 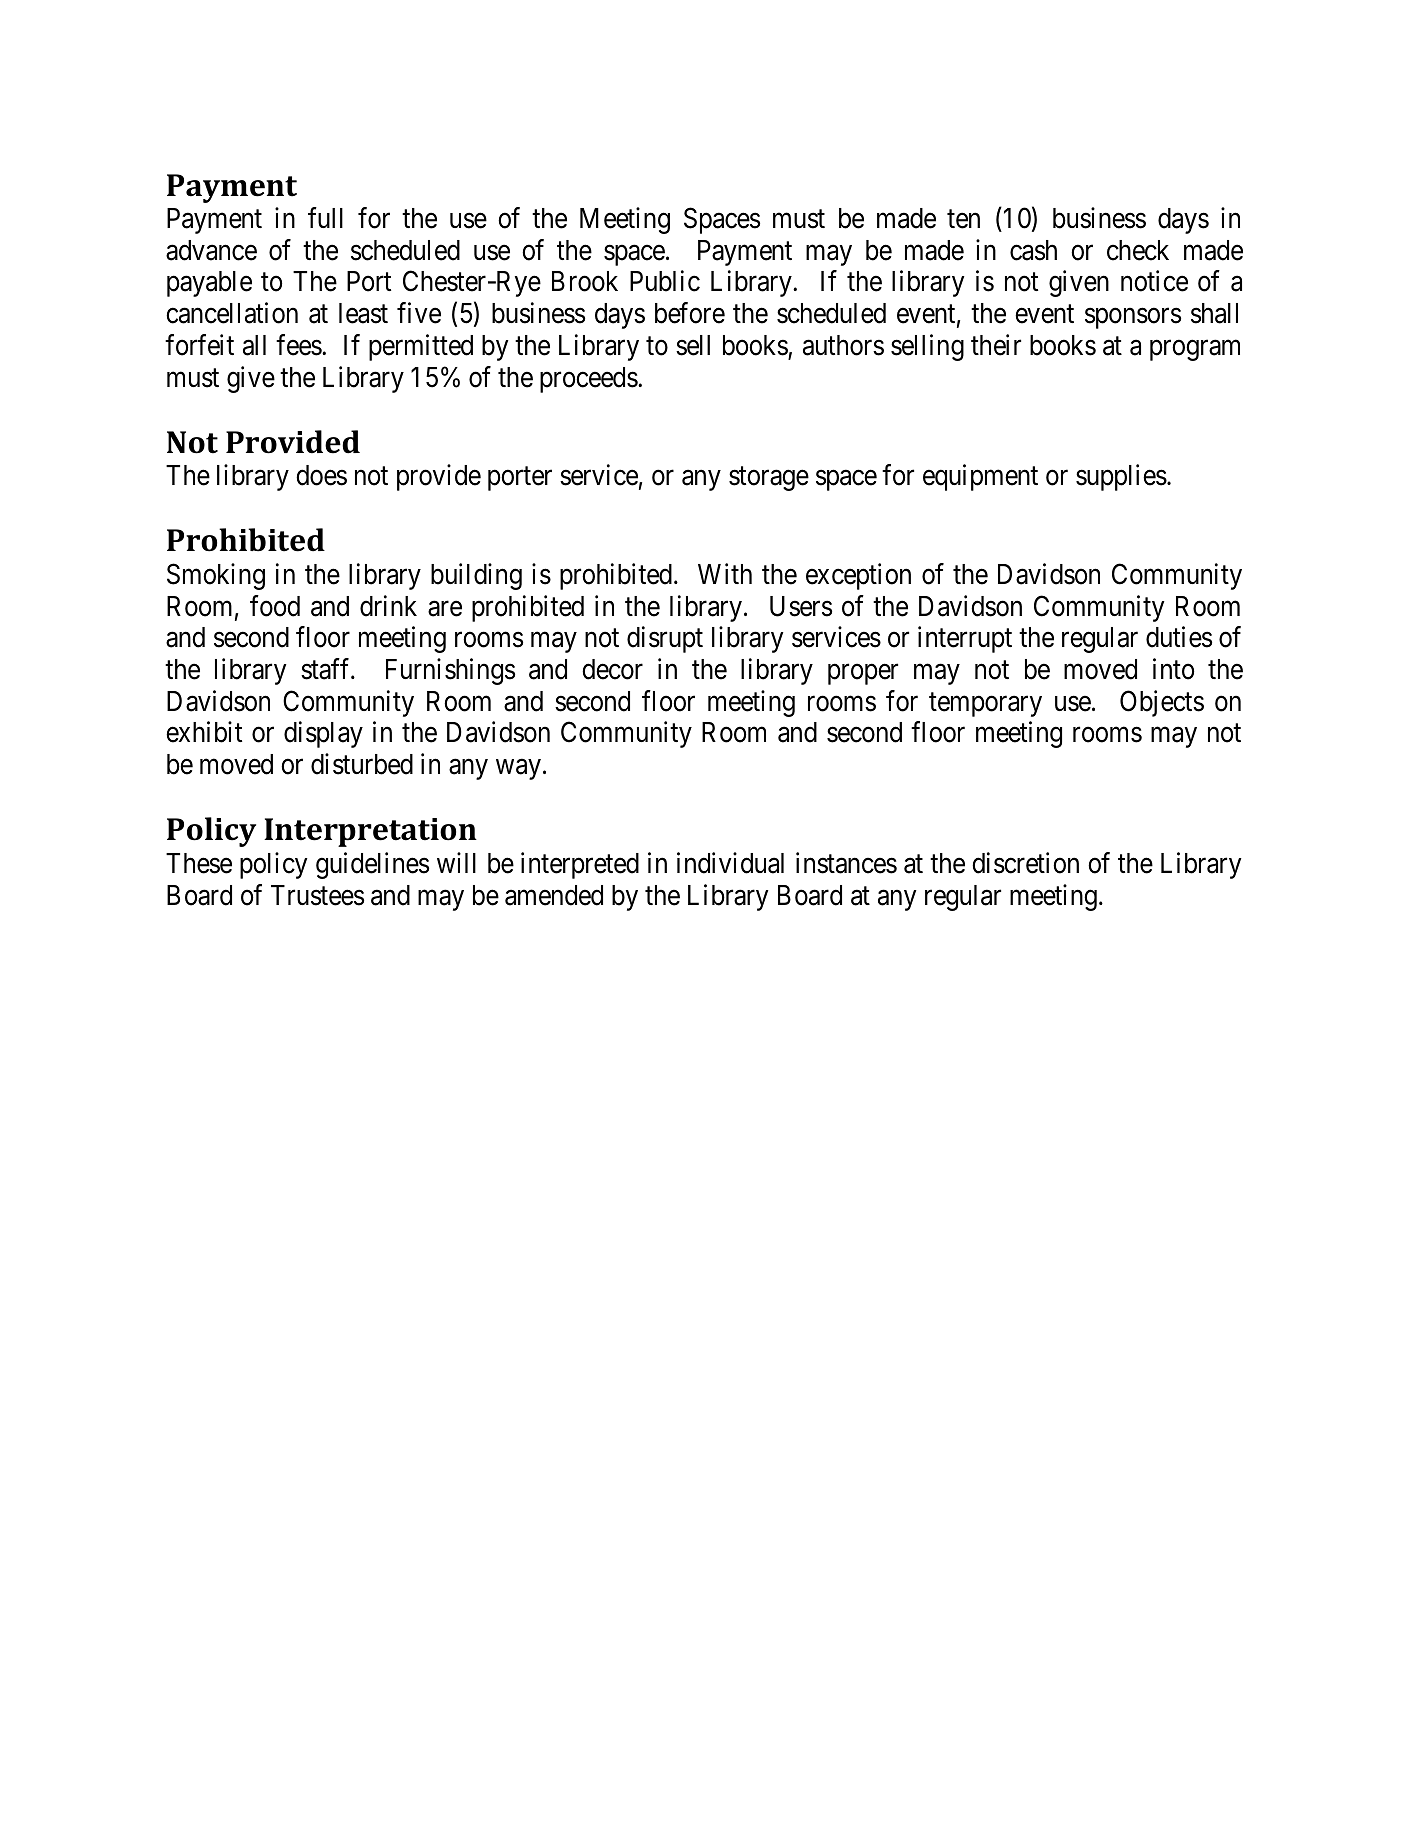 What do you see at coordinates (1138, 250) in the page?
I see `check` at bounding box center [1138, 250].
